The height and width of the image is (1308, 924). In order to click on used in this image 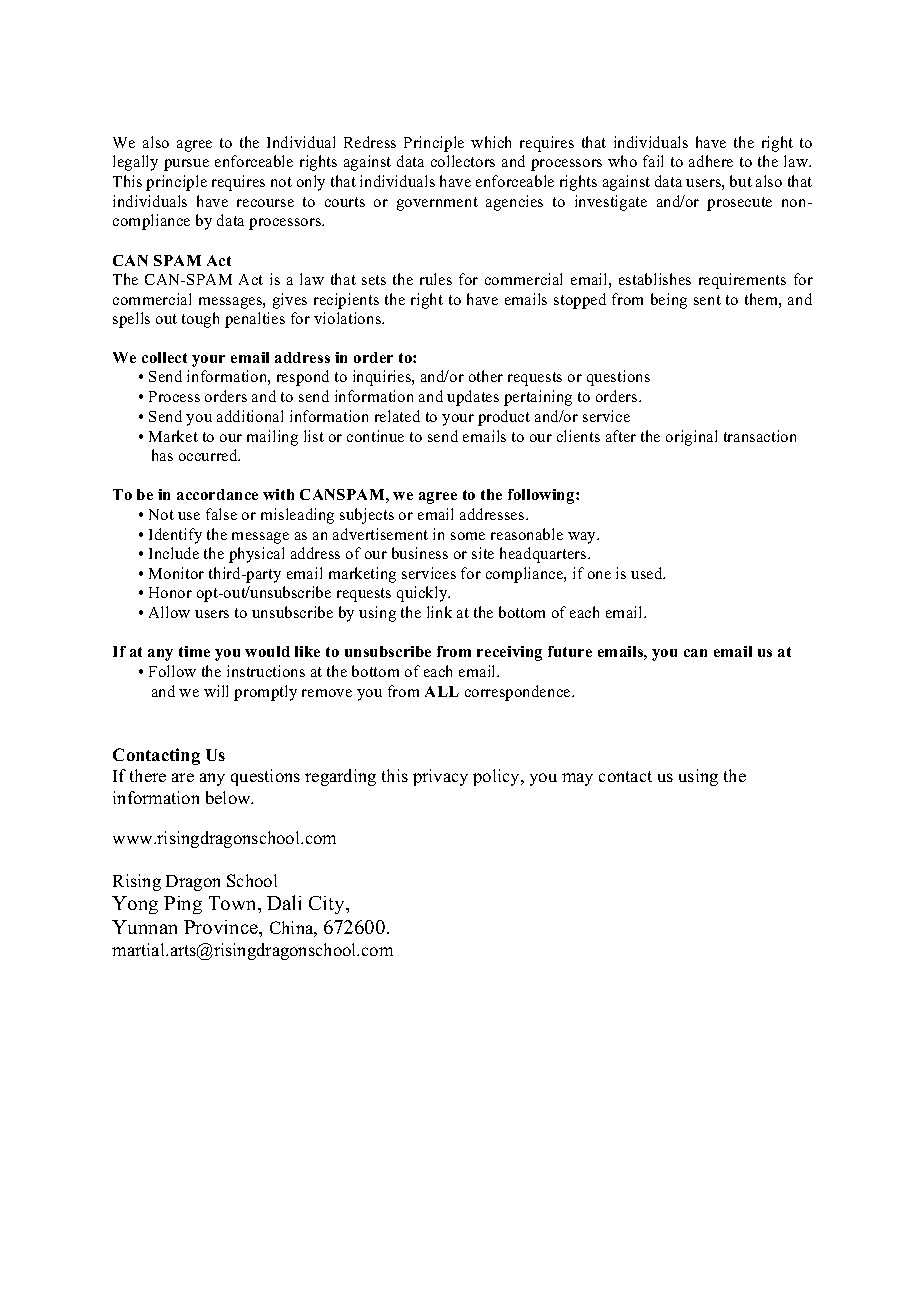, I will do `click(648, 573)`.
